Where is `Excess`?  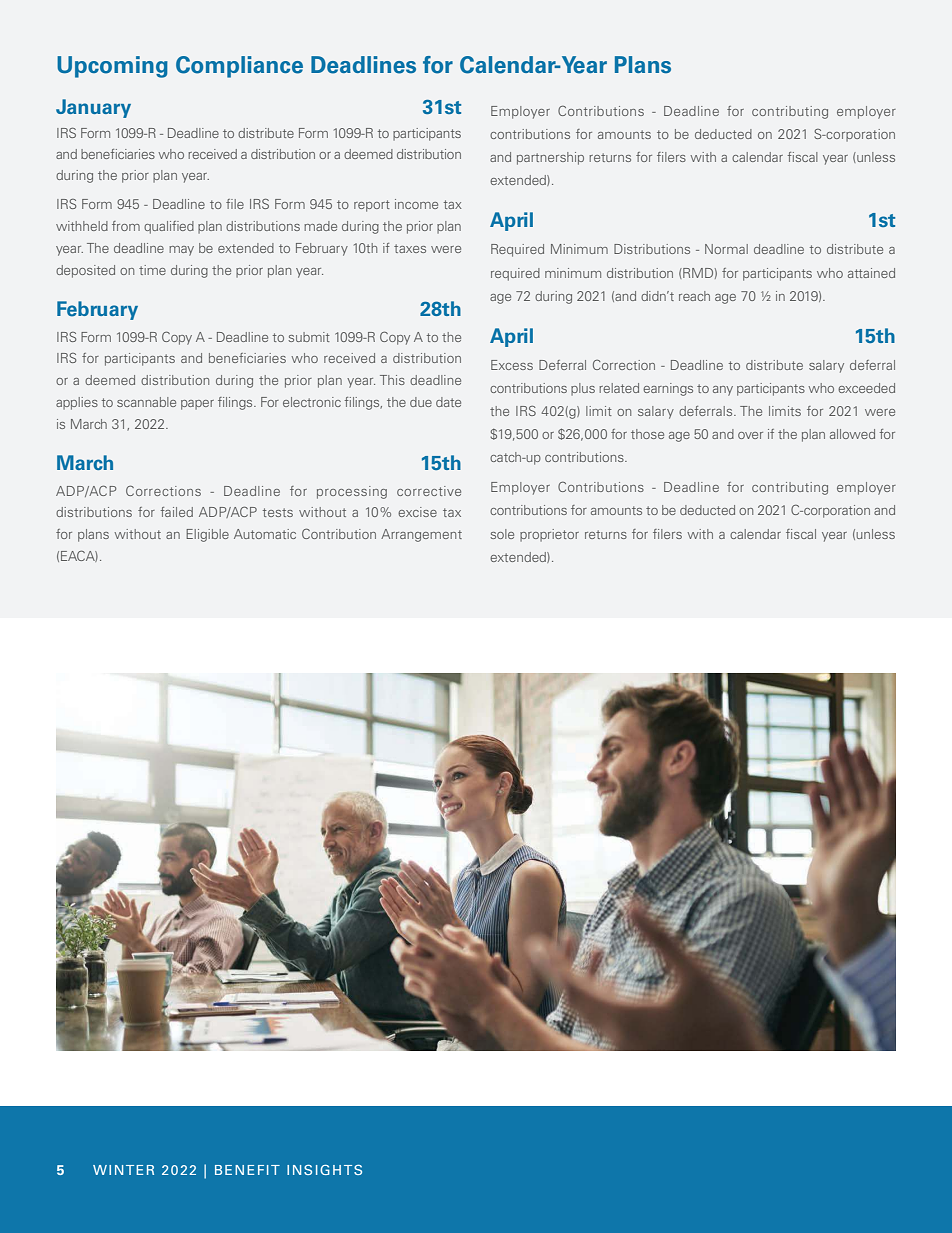 Excess is located at coordinates (512, 365).
